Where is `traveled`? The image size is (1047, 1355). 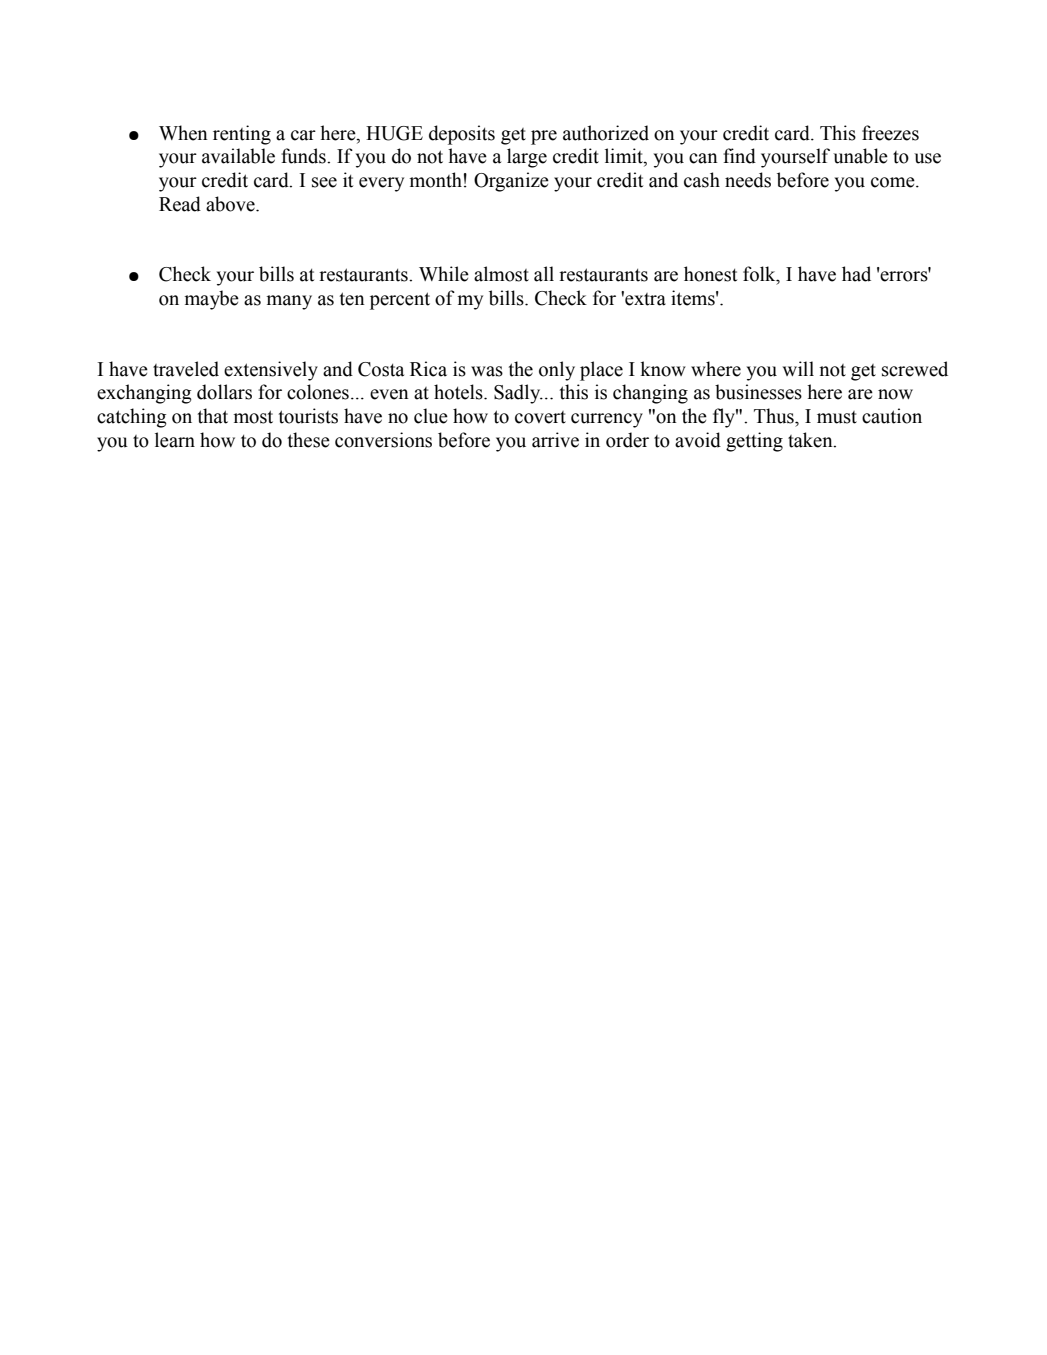
traveled is located at coordinates (186, 369).
